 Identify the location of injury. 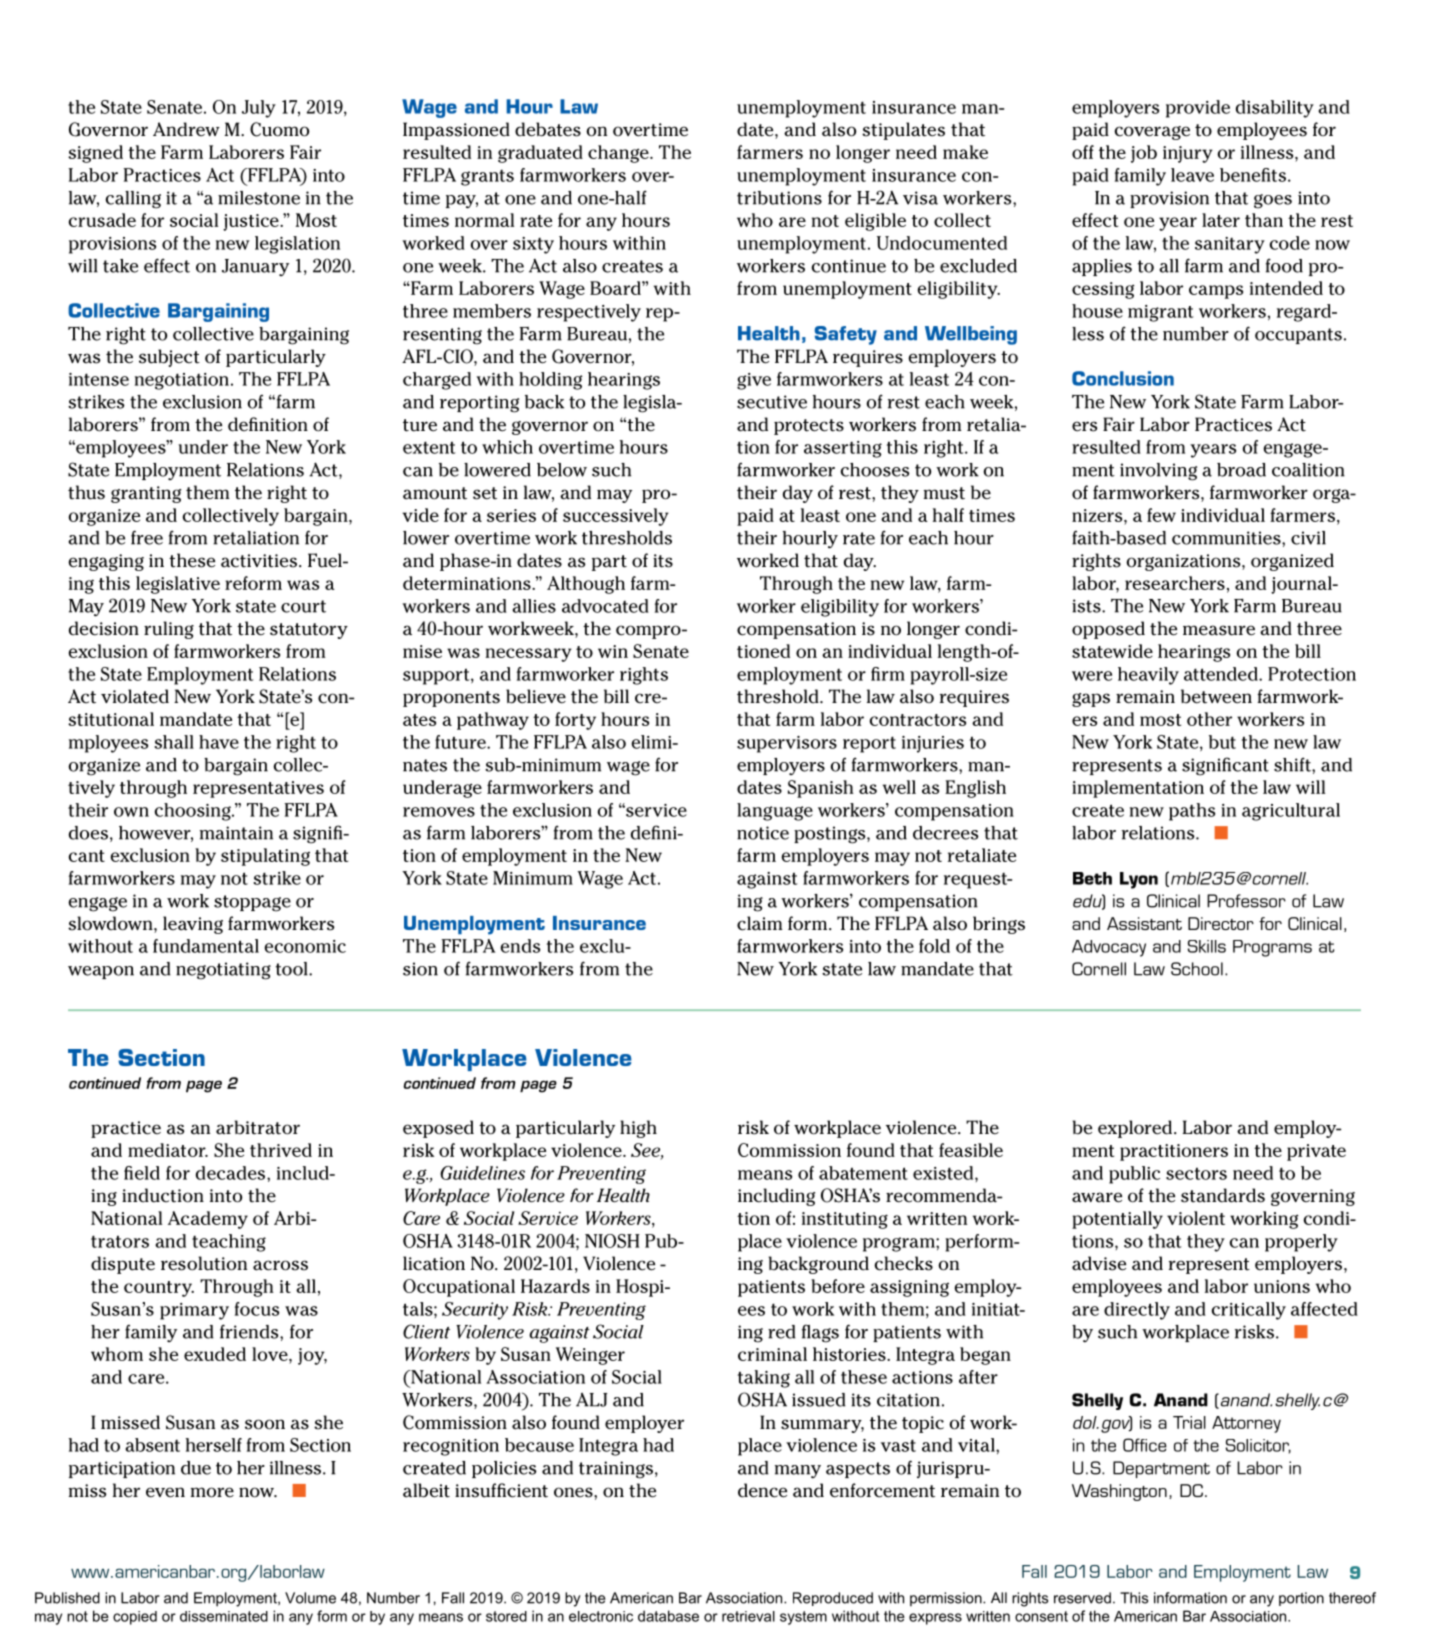
(1188, 154).
